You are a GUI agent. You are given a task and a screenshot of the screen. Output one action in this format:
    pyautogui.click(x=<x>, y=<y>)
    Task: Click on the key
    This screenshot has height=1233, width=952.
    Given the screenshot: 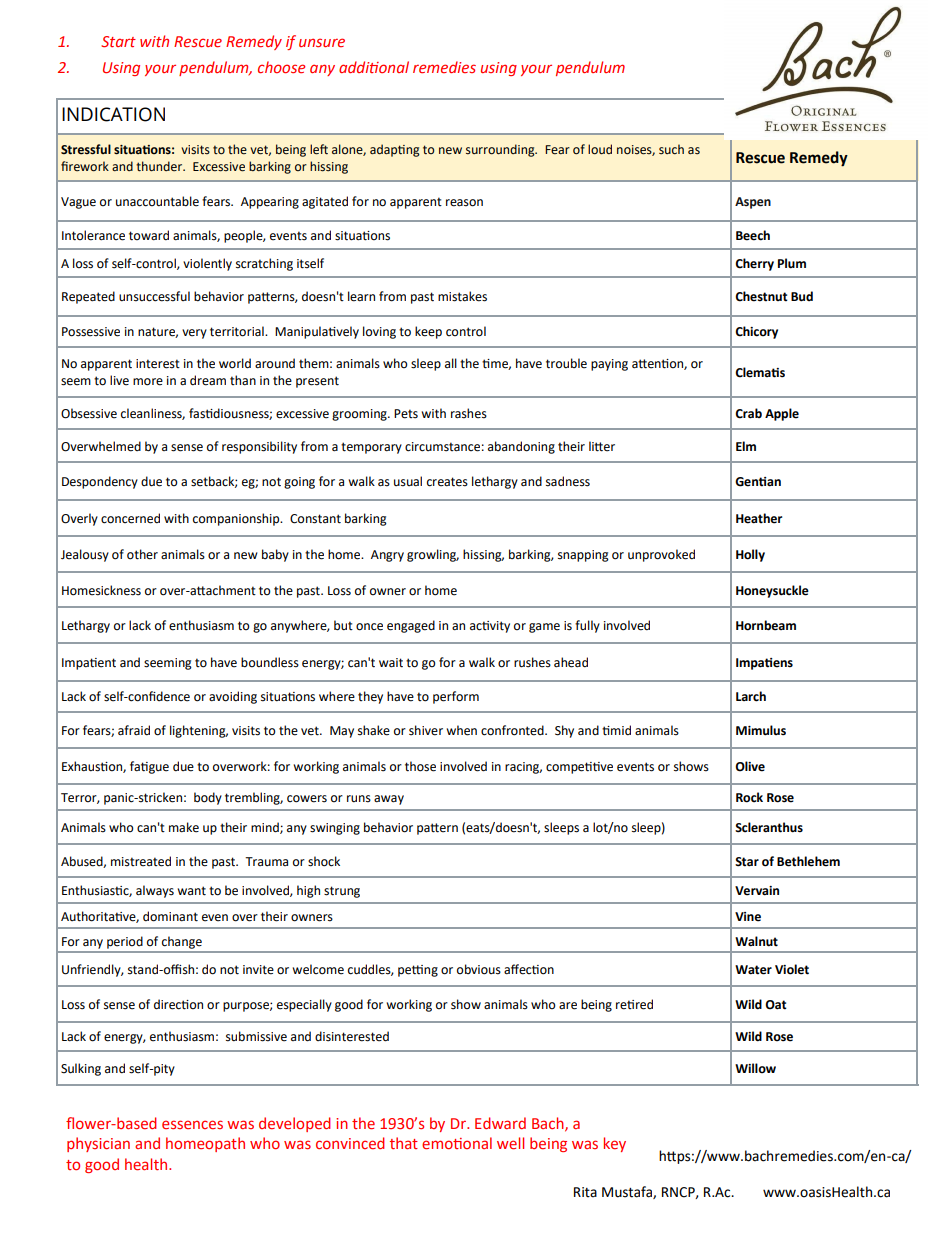 What is the action you would take?
    pyautogui.click(x=615, y=1144)
